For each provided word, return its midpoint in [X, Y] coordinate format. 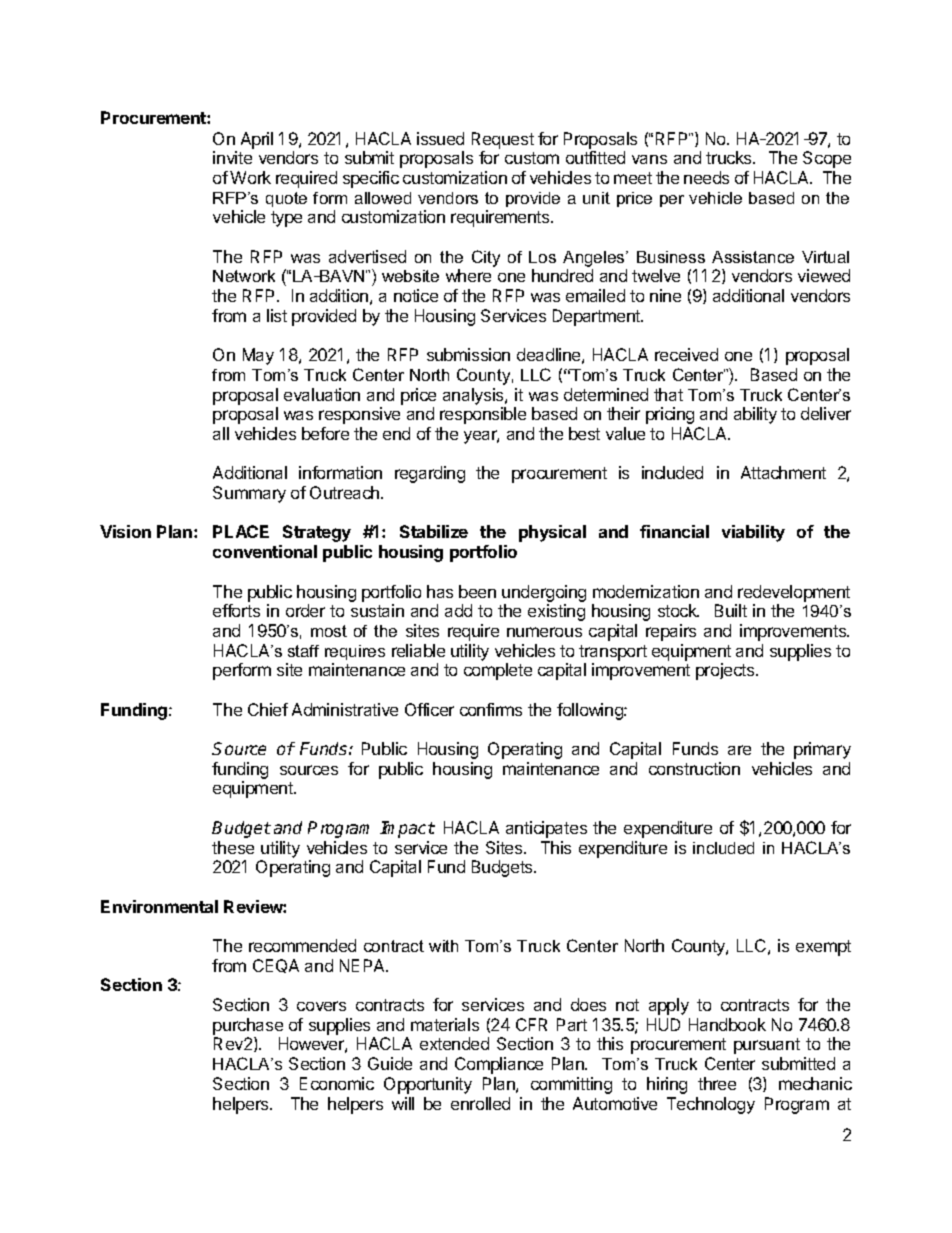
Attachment [783, 472]
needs [706, 177]
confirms [491, 709]
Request [503, 140]
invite [232, 157]
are [739, 750]
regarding [430, 474]
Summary [249, 494]
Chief [268, 709]
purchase [248, 1028]
